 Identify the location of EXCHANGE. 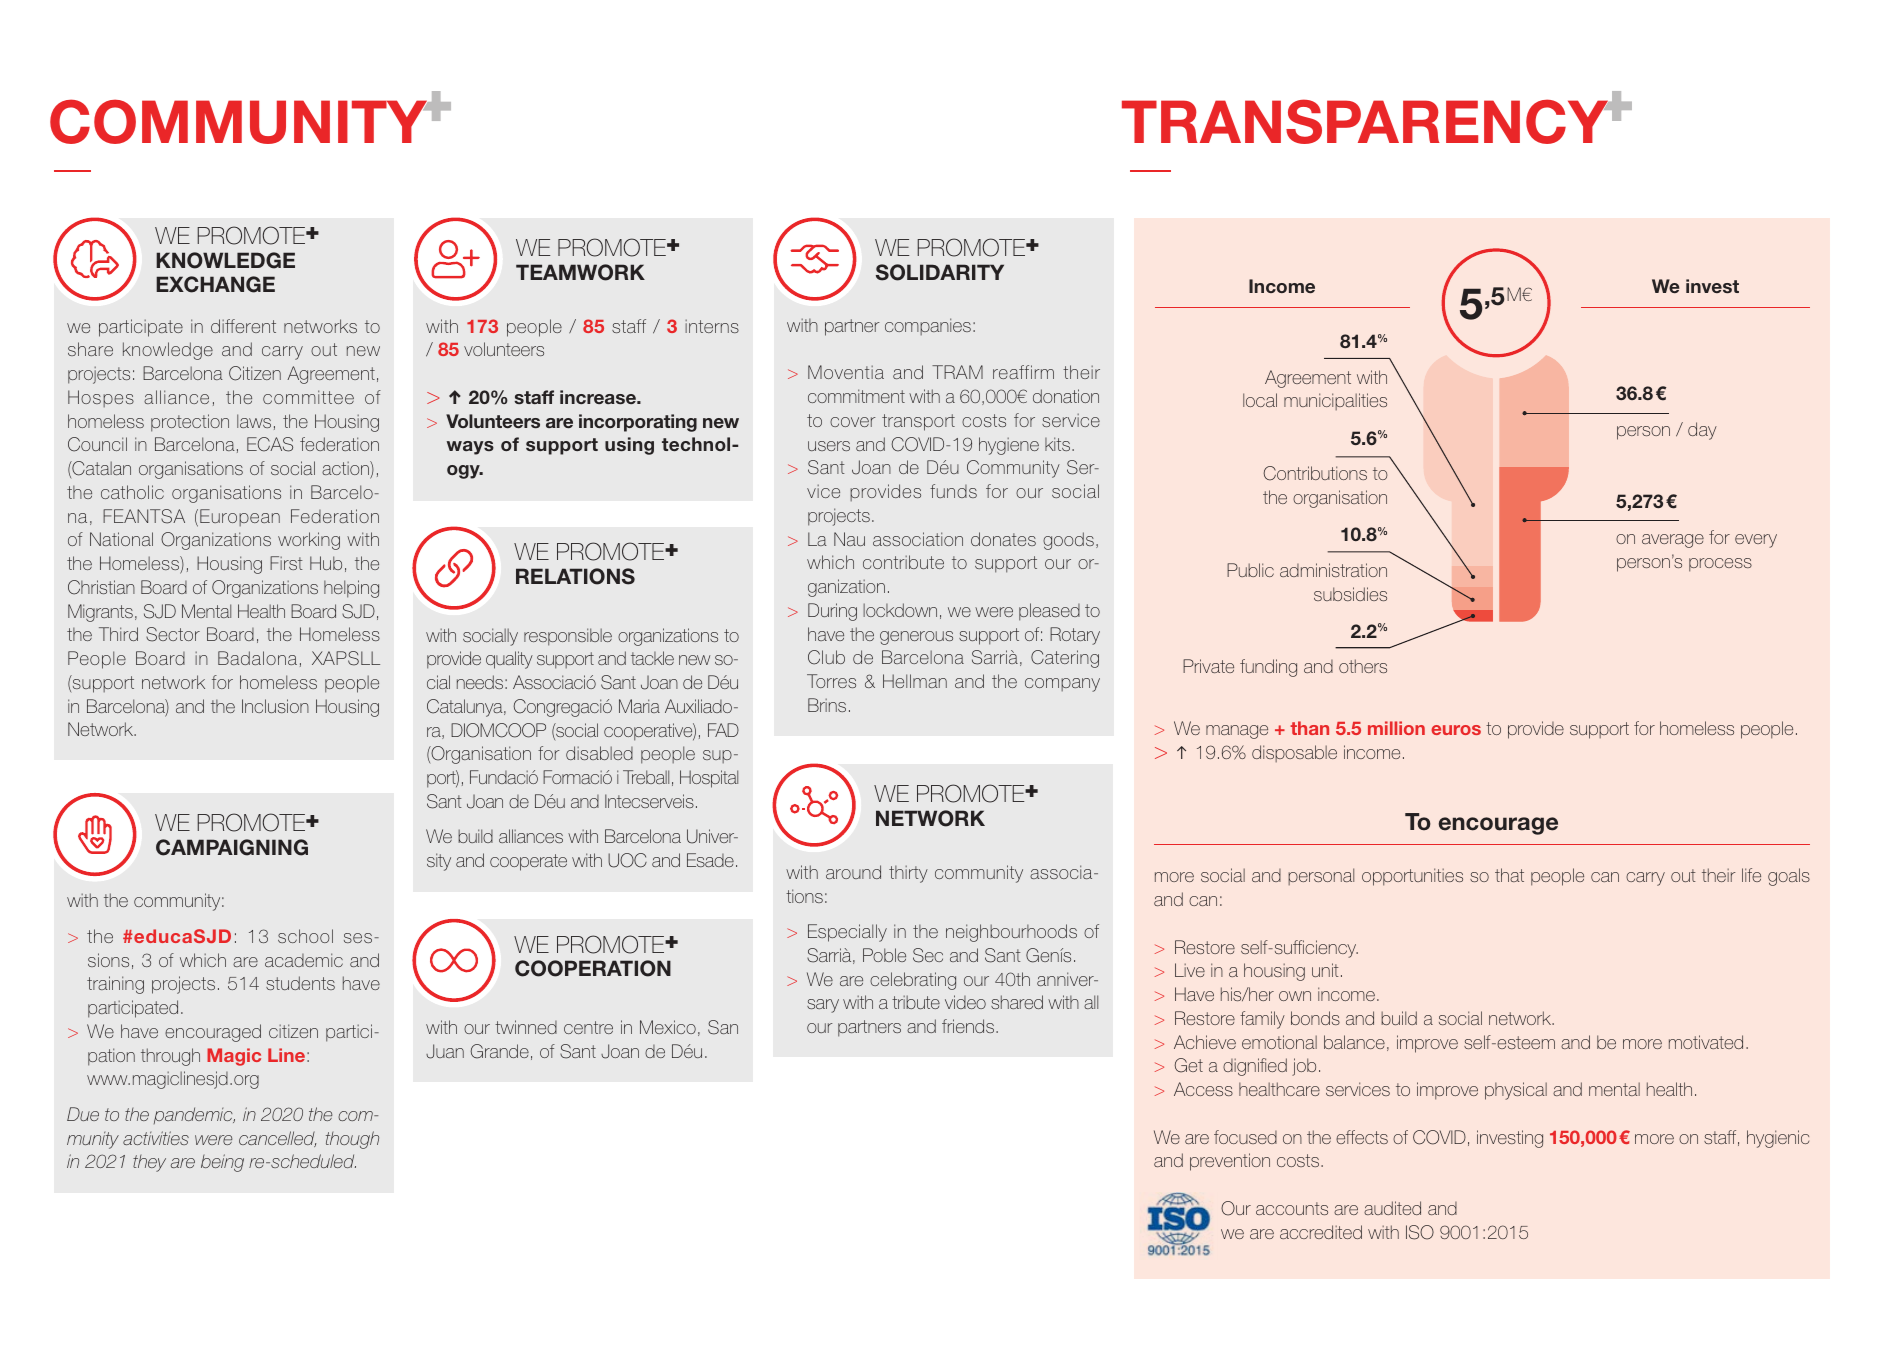
(215, 284).
